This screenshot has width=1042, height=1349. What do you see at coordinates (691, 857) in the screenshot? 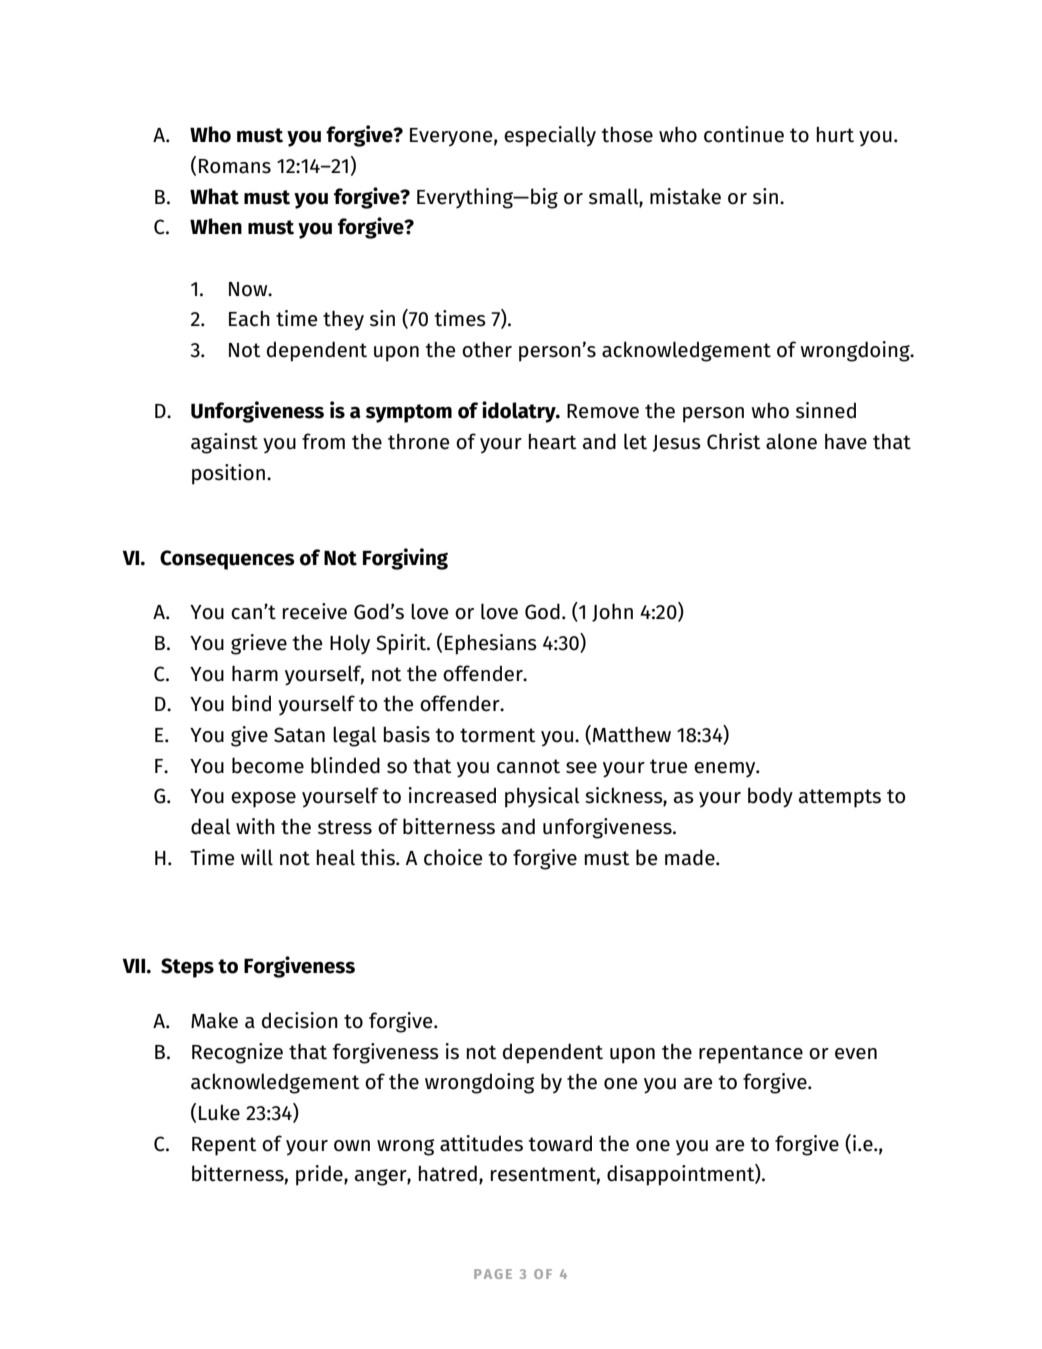
I see `made` at bounding box center [691, 857].
